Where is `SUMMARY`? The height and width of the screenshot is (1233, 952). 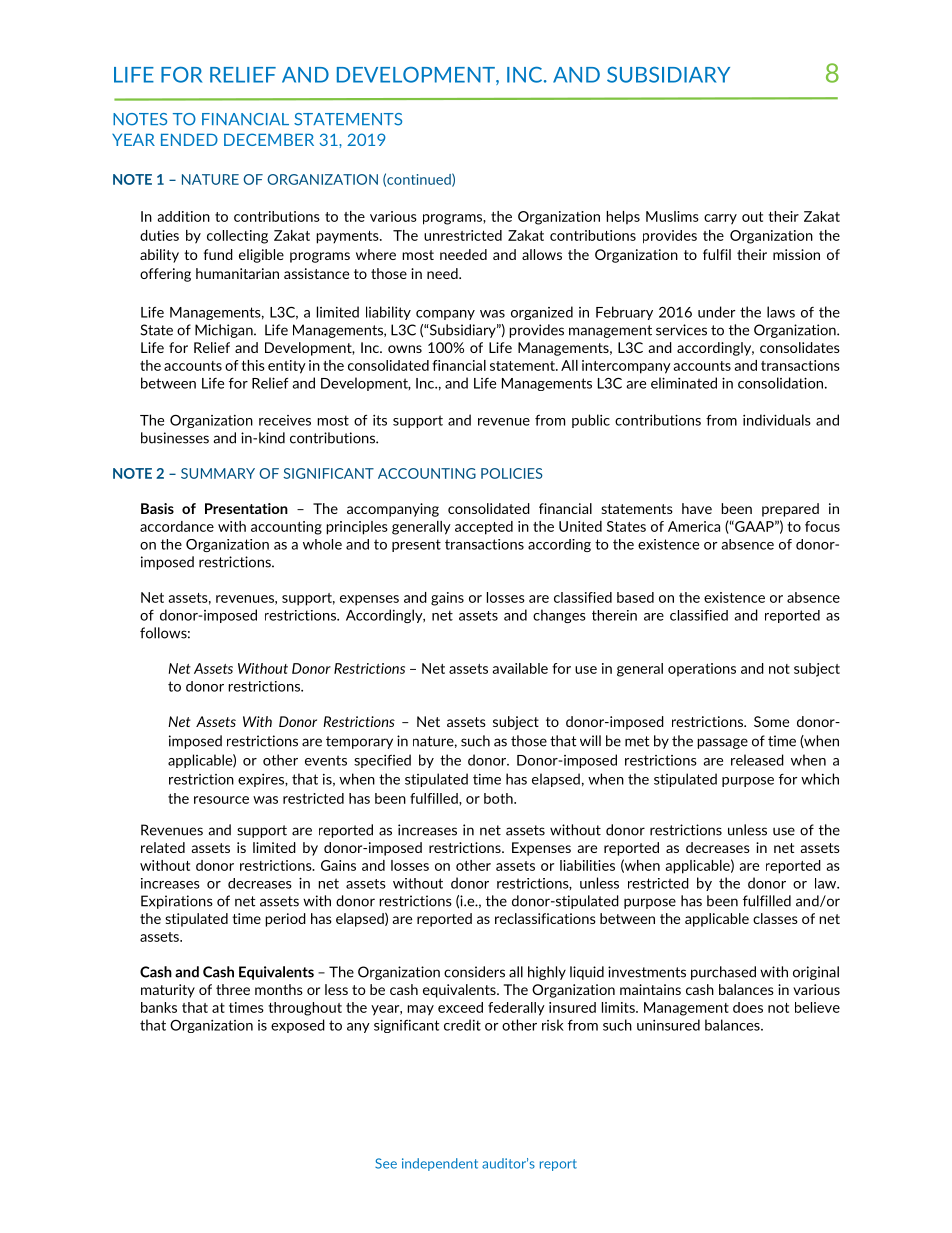 SUMMARY is located at coordinates (218, 473).
